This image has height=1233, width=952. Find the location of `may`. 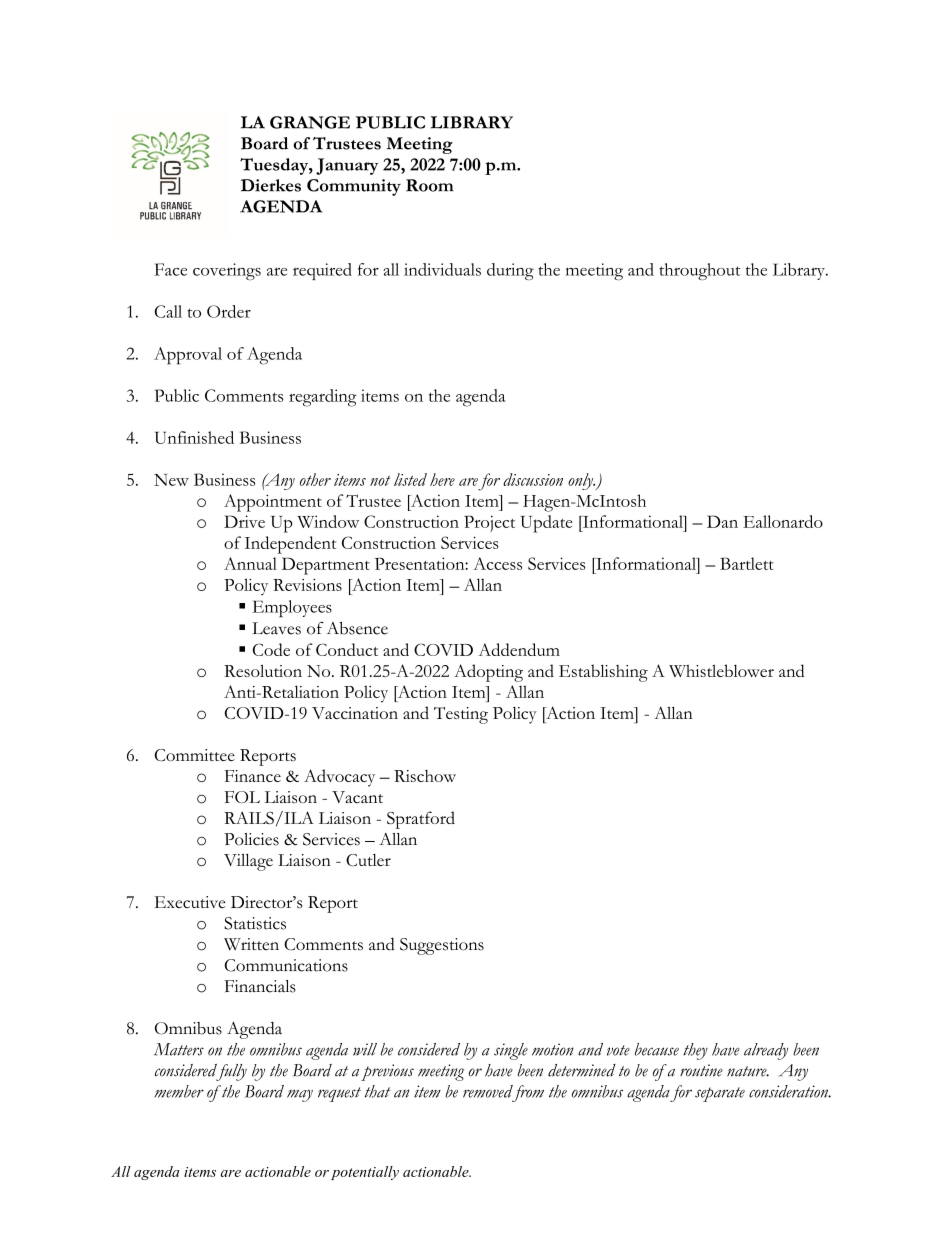

may is located at coordinates (300, 1096).
